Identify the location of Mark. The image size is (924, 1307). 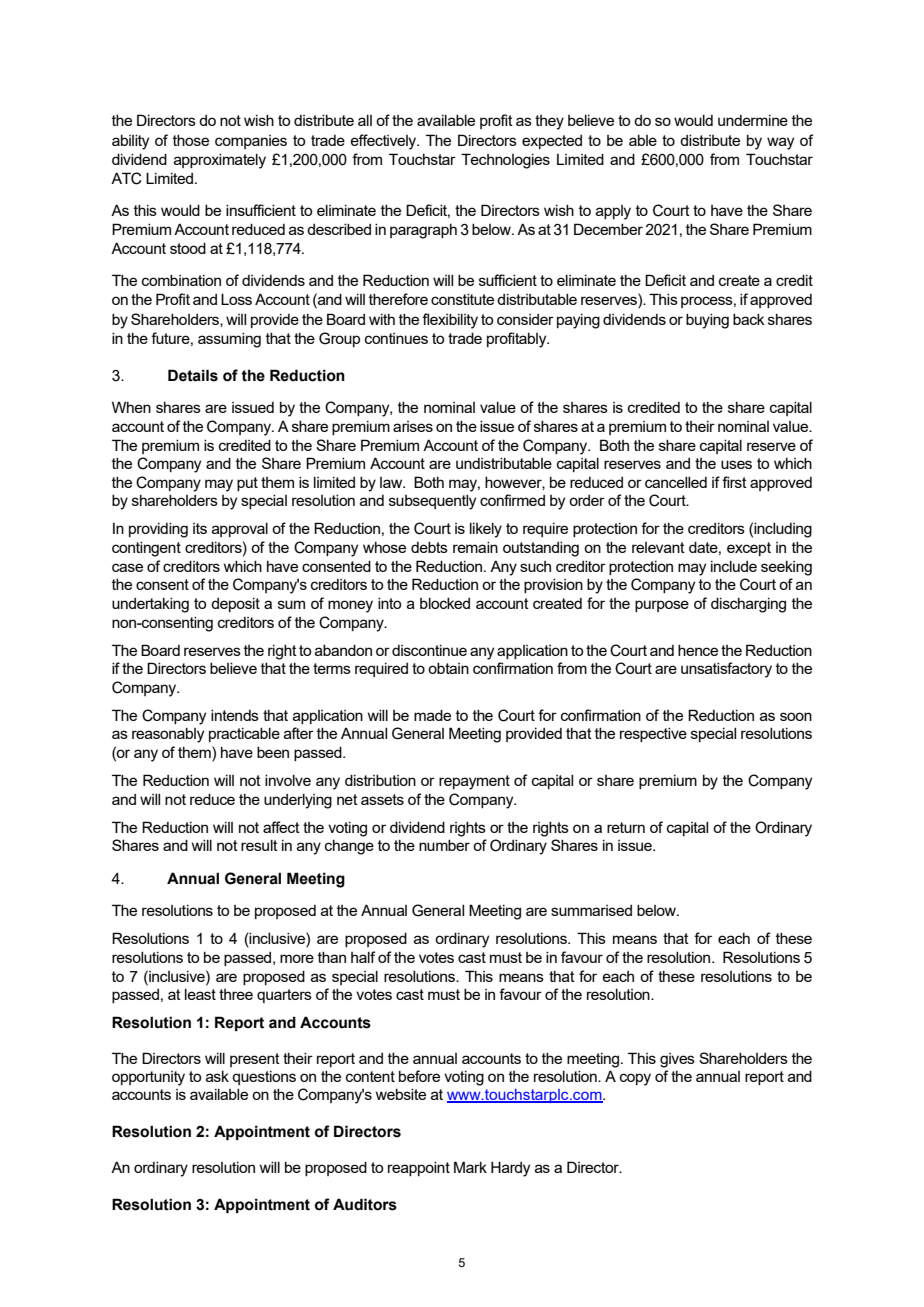
(470, 1167).
